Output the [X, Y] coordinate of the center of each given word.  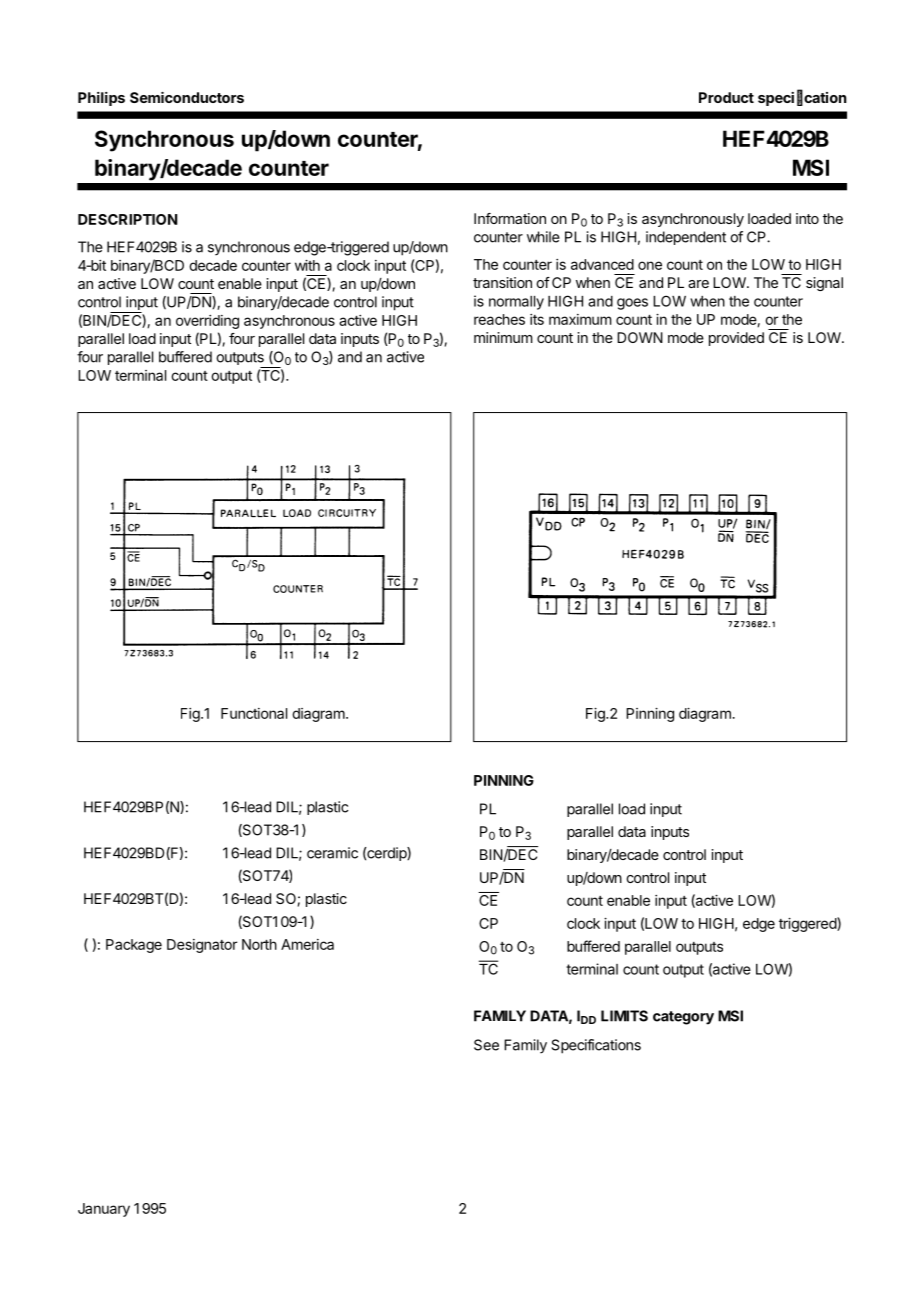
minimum [503, 337]
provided [736, 339]
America [307, 944]
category [683, 1018]
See [486, 1045]
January [104, 1210]
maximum [580, 319]
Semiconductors [187, 97]
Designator [202, 946]
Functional [254, 713]
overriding [207, 322]
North [259, 944]
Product [726, 97]
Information [510, 218]
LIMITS [624, 1016]
